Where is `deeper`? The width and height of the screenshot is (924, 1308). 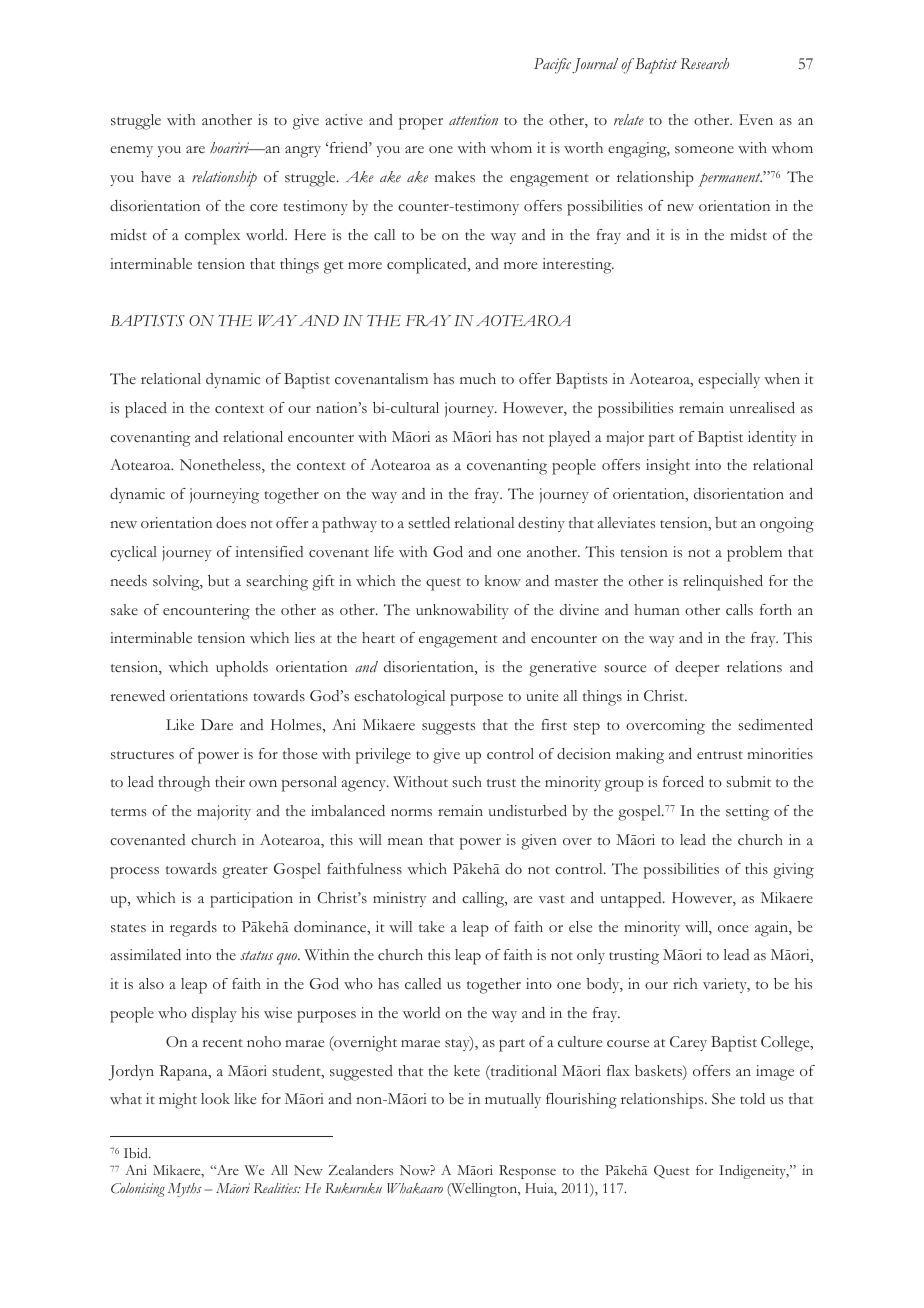 deeper is located at coordinates (697, 669).
